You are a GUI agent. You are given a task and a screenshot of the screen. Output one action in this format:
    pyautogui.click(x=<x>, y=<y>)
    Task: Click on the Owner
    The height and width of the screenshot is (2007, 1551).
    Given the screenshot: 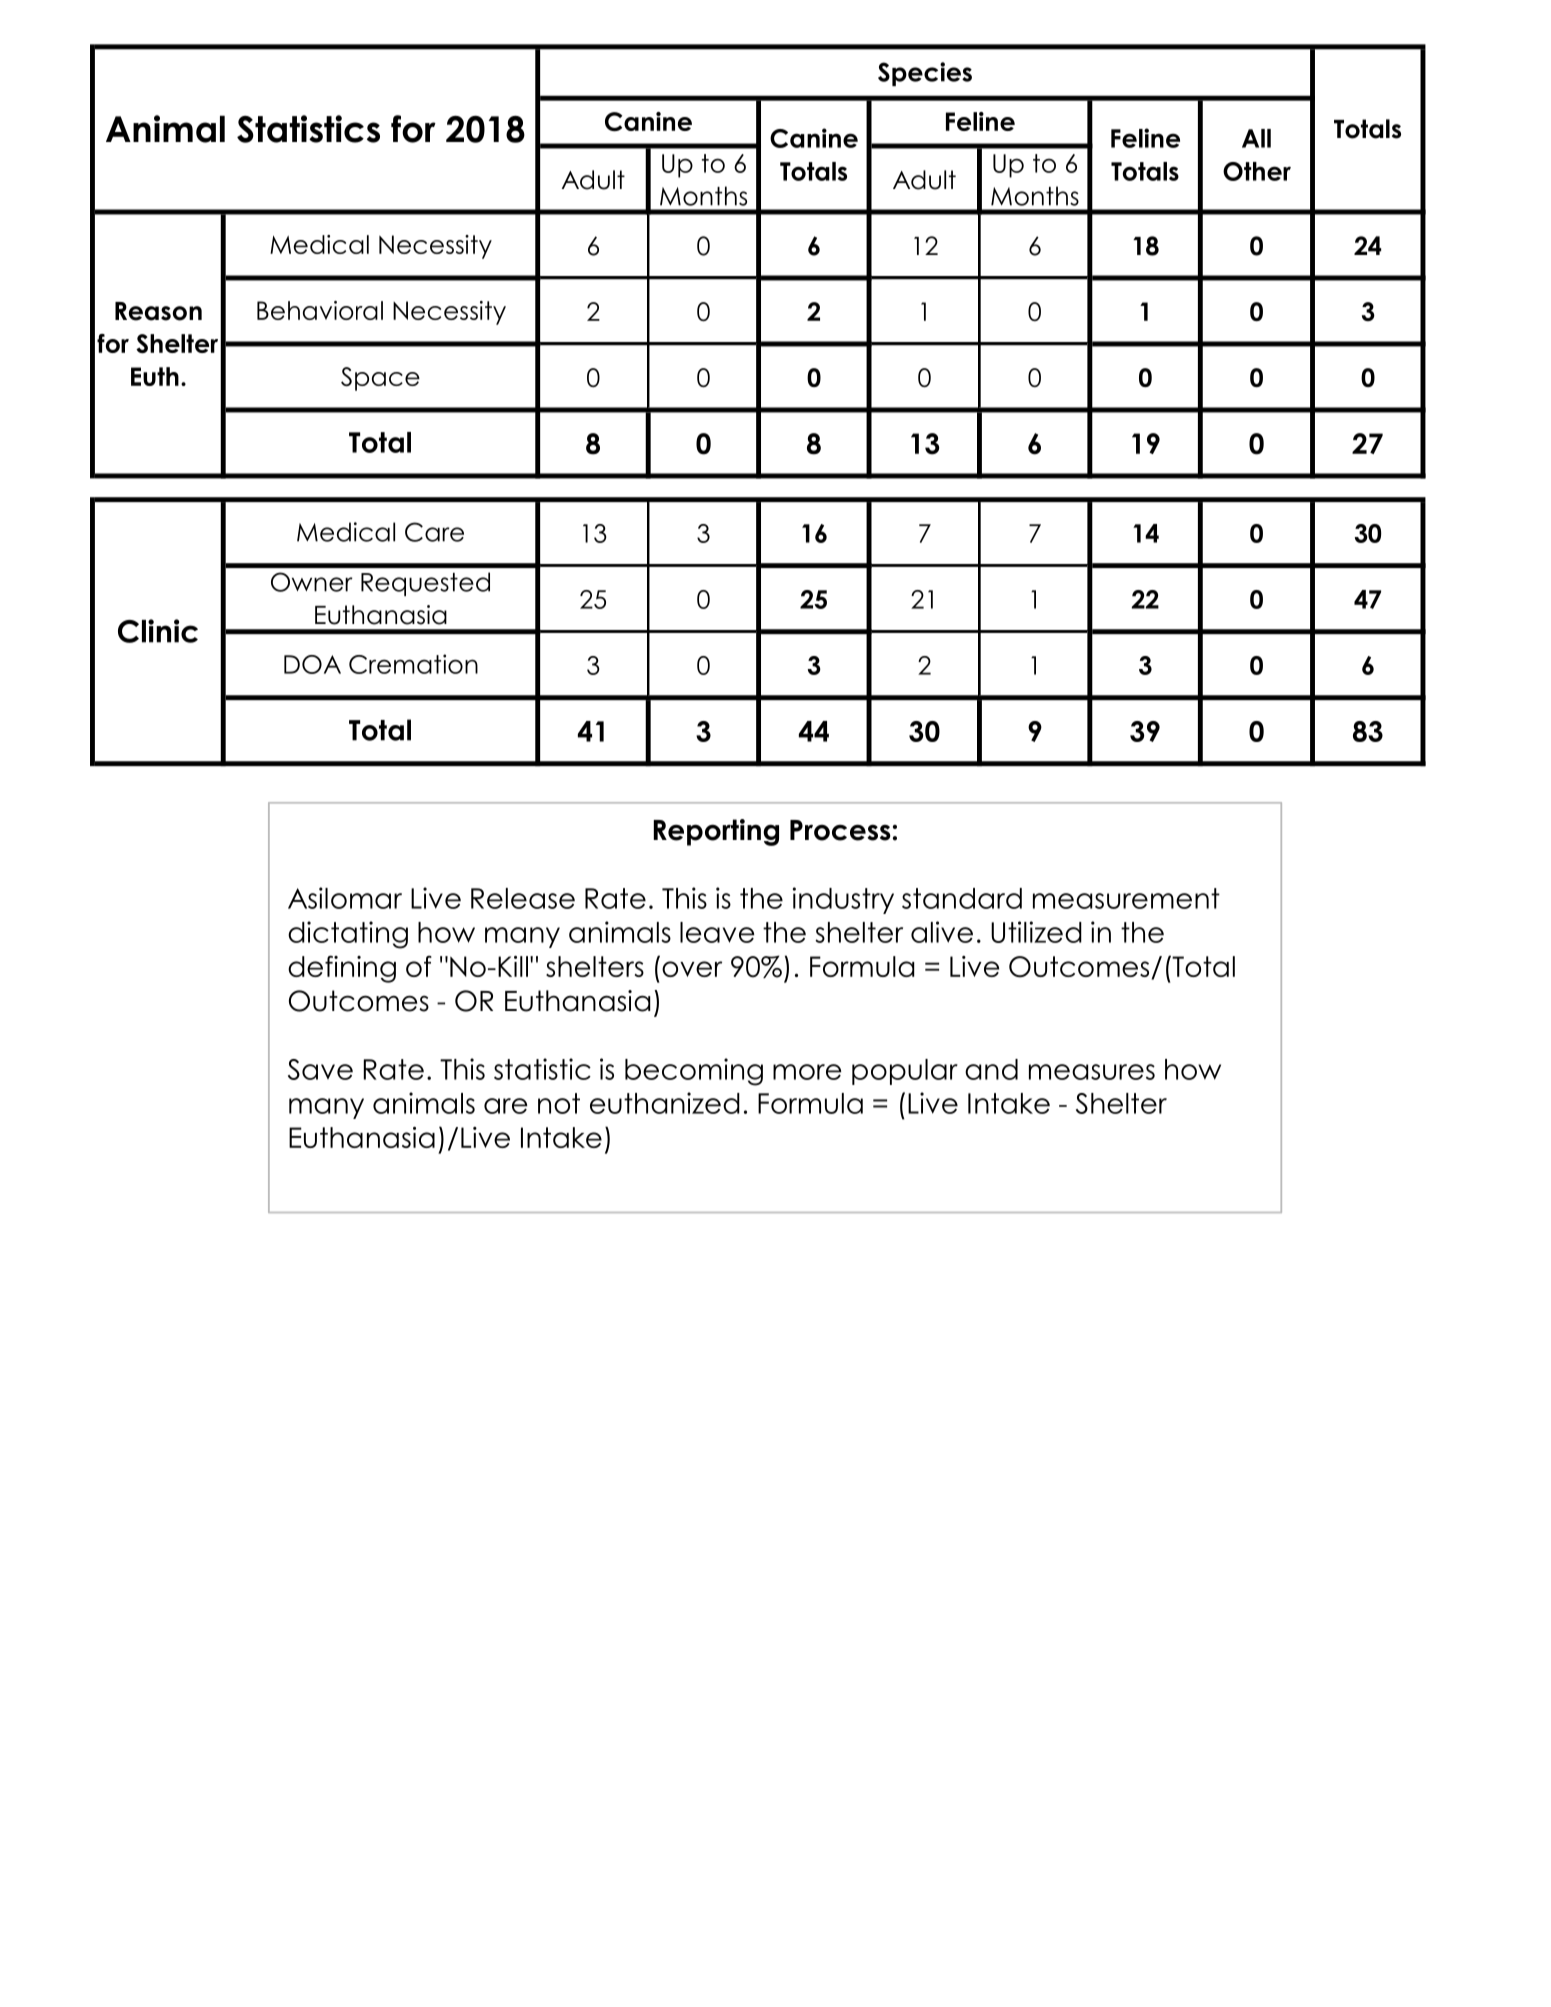 What is the action you would take?
    pyautogui.click(x=312, y=582)
